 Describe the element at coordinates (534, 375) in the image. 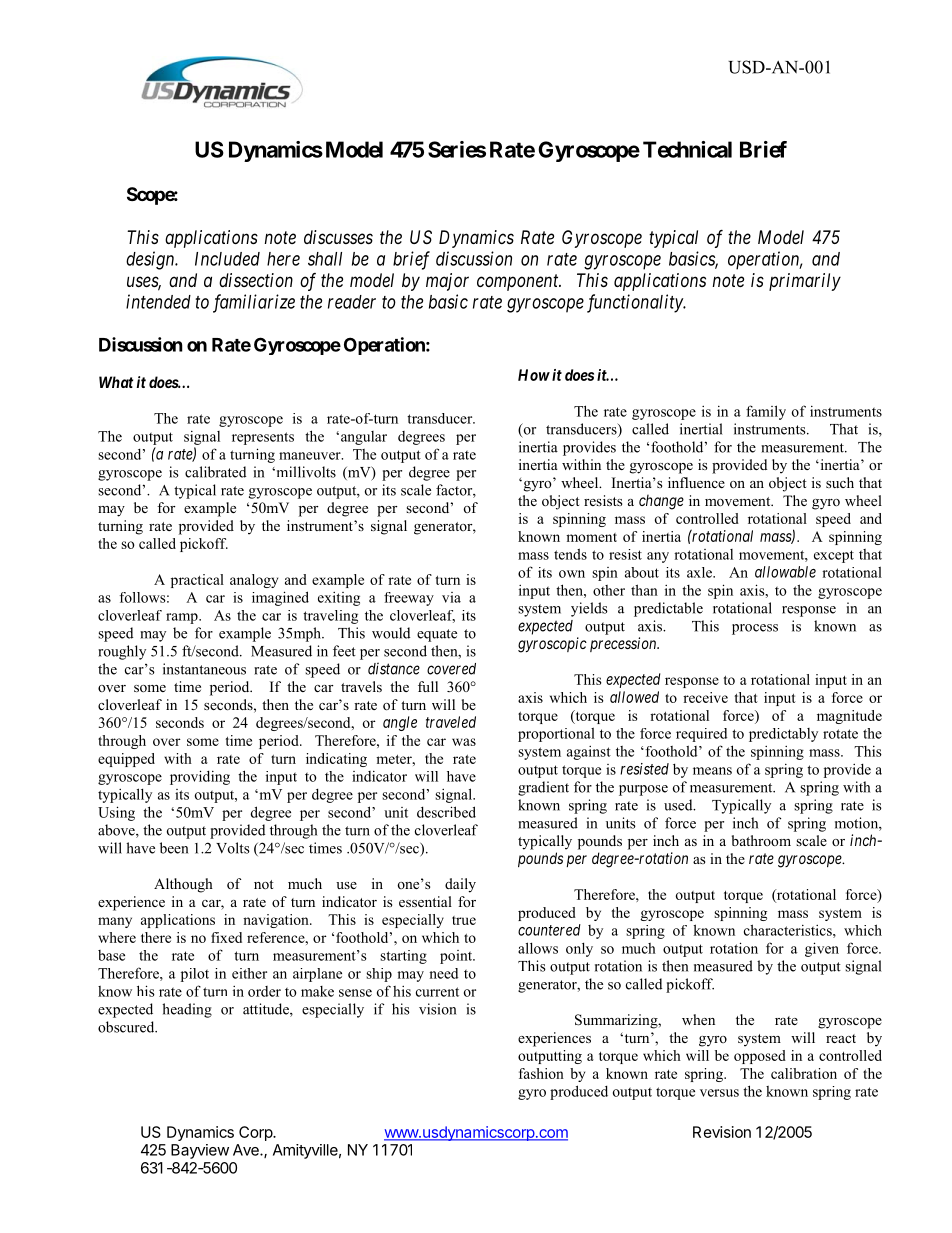

I see `How` at that location.
